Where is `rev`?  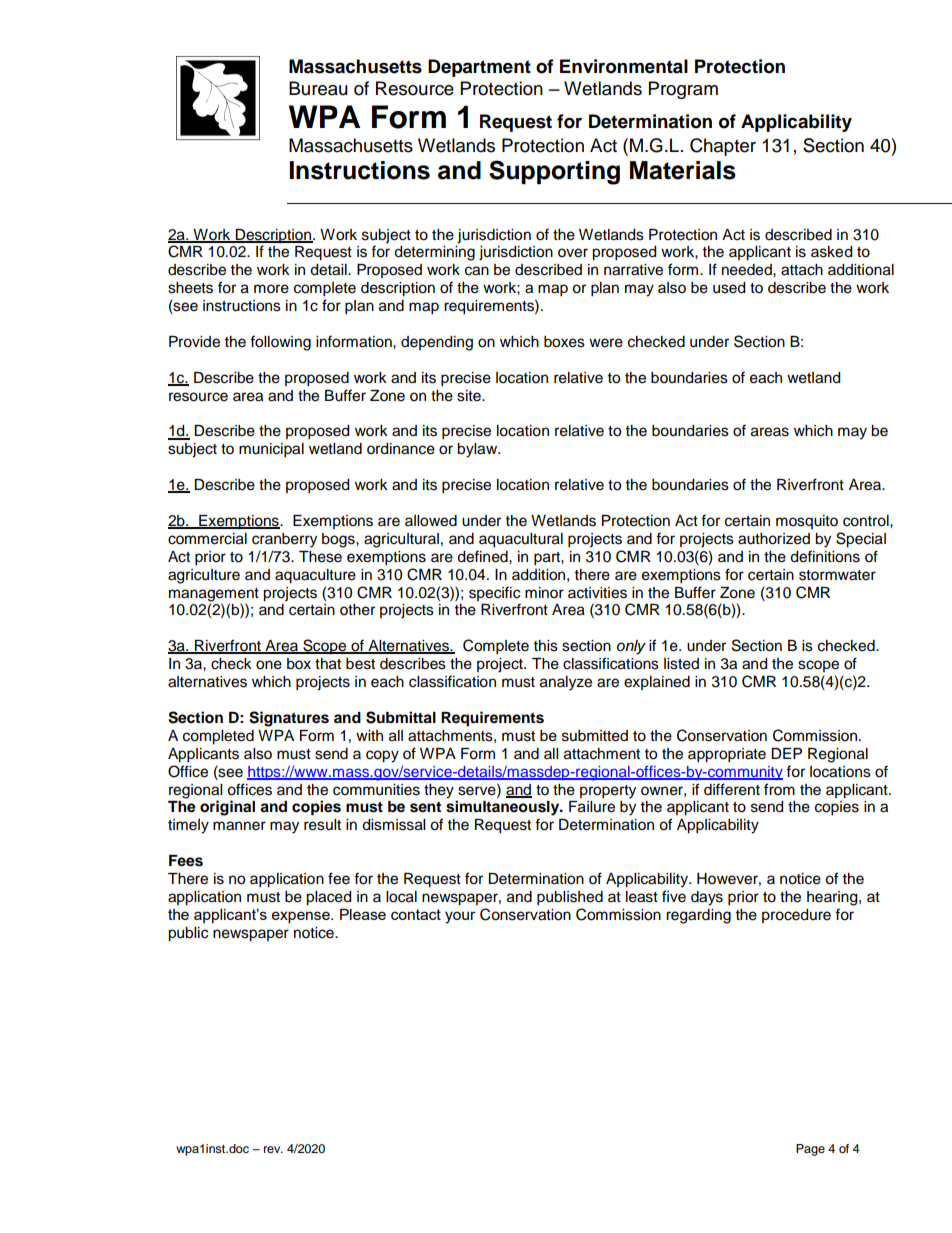
rev is located at coordinates (273, 1149).
